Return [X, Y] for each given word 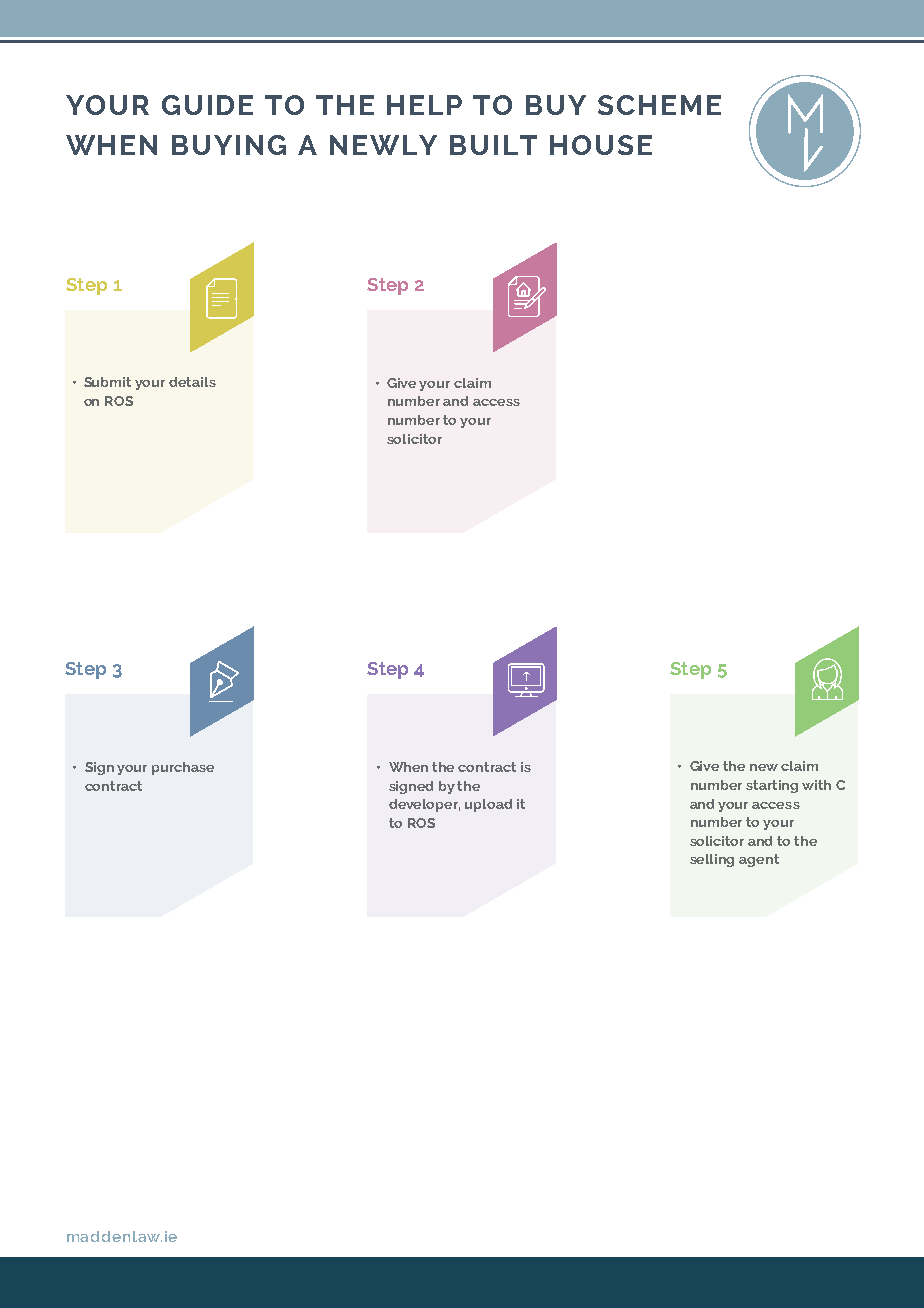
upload [488, 805]
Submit [107, 382]
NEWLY [383, 145]
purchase [183, 768]
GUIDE [207, 105]
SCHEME [659, 105]
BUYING [229, 145]
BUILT [493, 145]
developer [424, 805]
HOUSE [601, 145]
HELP [424, 105]
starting [772, 786]
